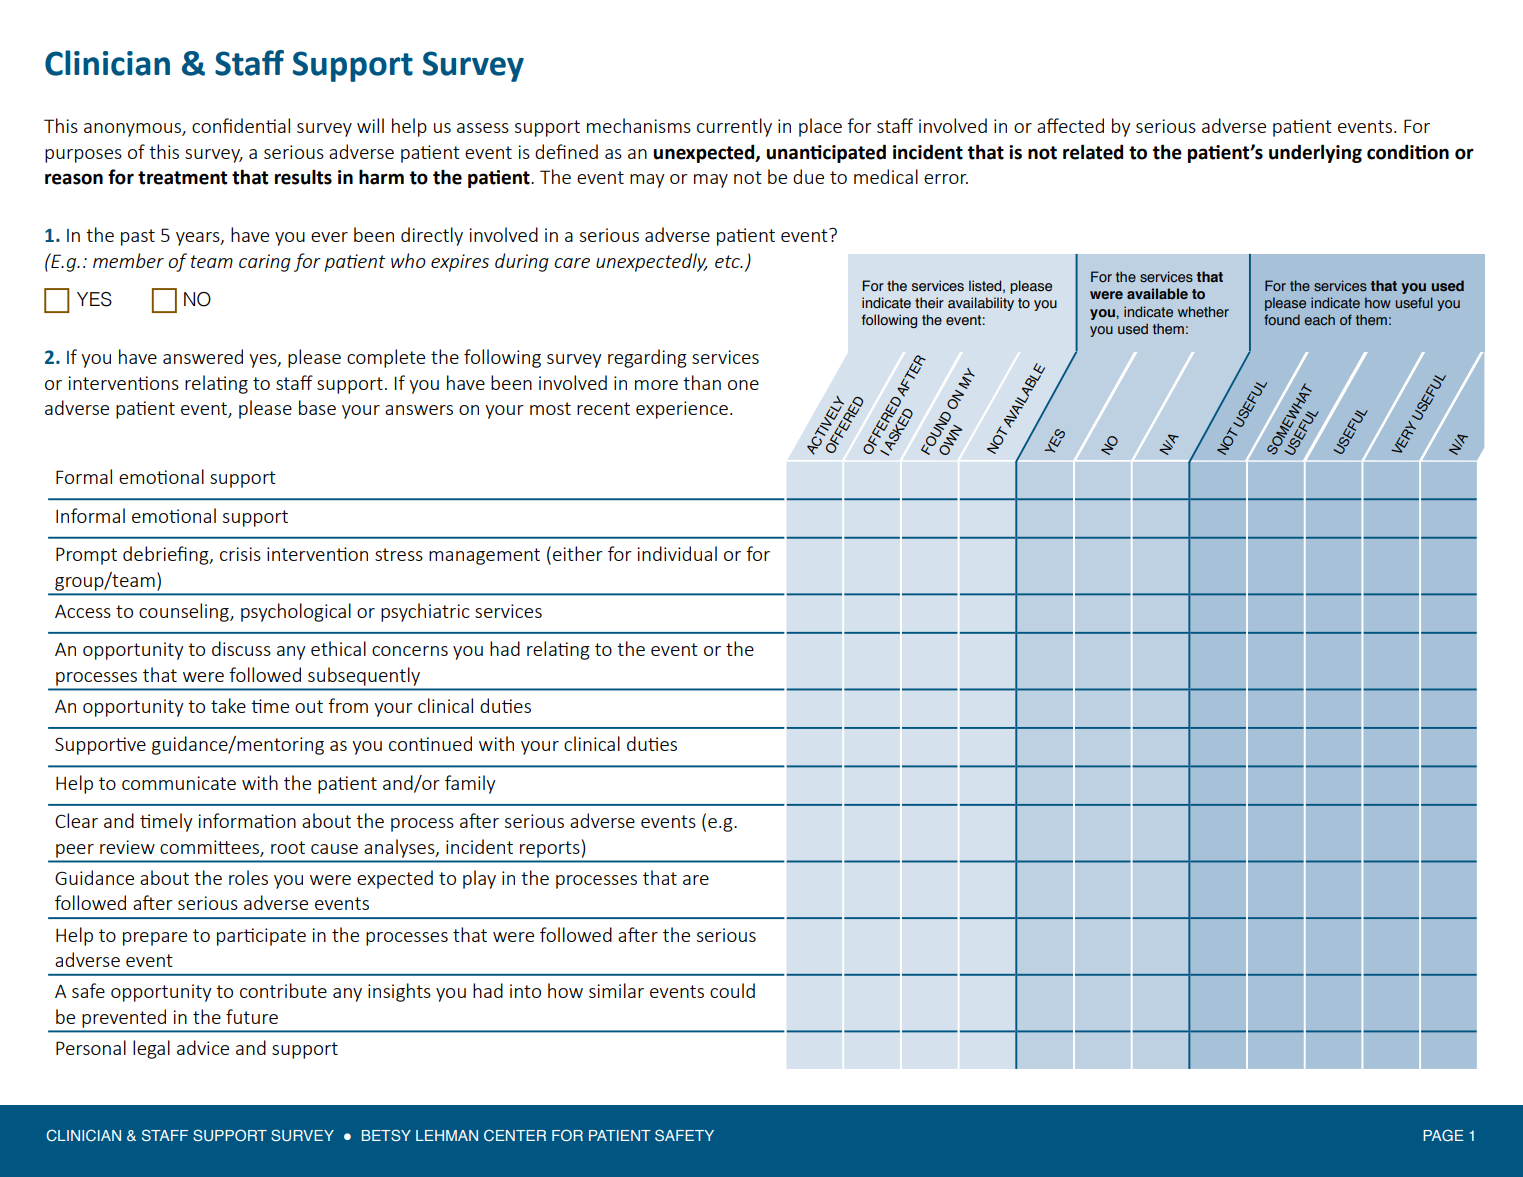 The width and height of the page is (1523, 1177). I want to click on could, so click(732, 990).
